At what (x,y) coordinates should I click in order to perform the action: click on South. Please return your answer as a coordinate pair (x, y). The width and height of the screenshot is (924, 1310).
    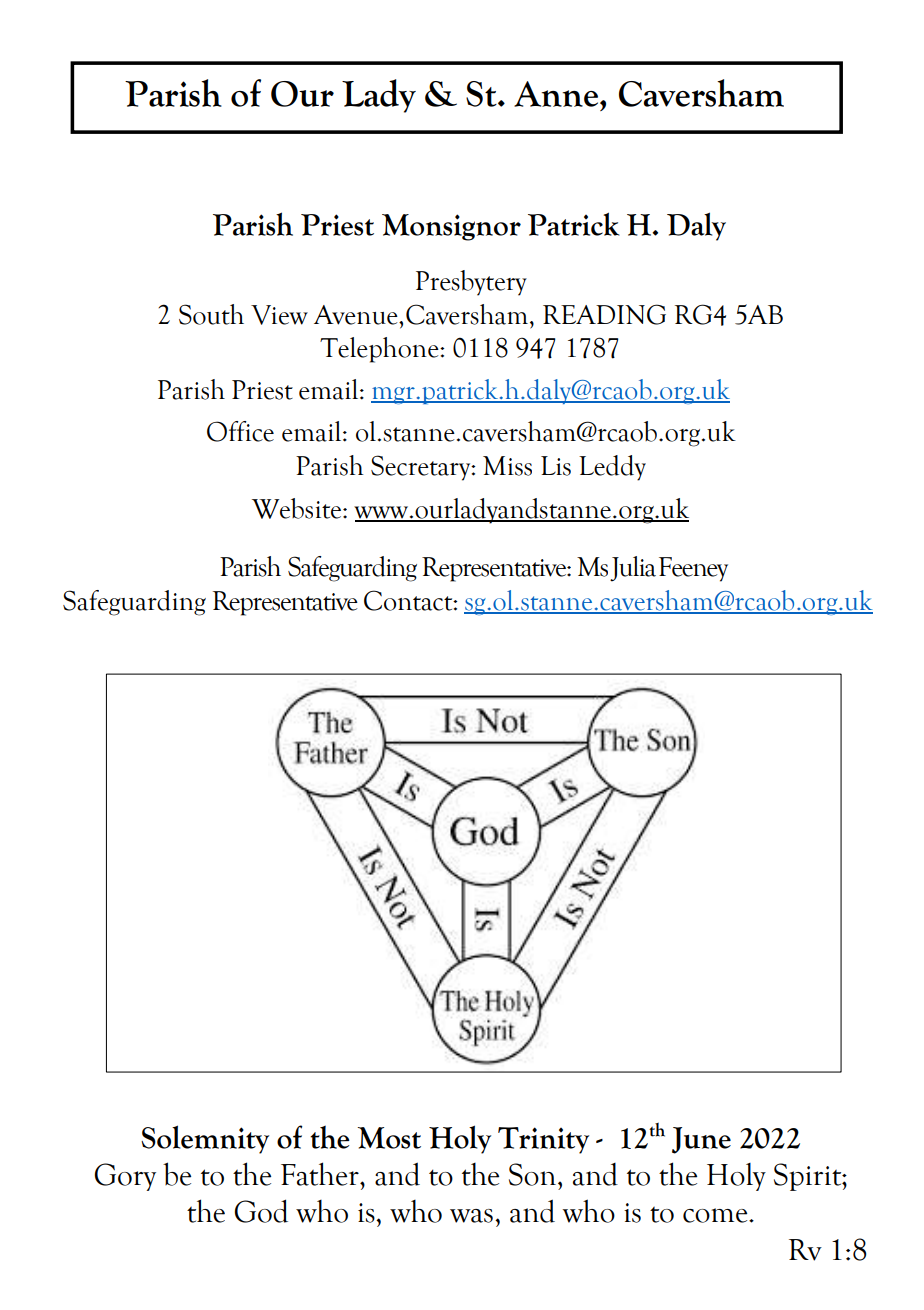
    Looking at the image, I should click on (211, 314).
